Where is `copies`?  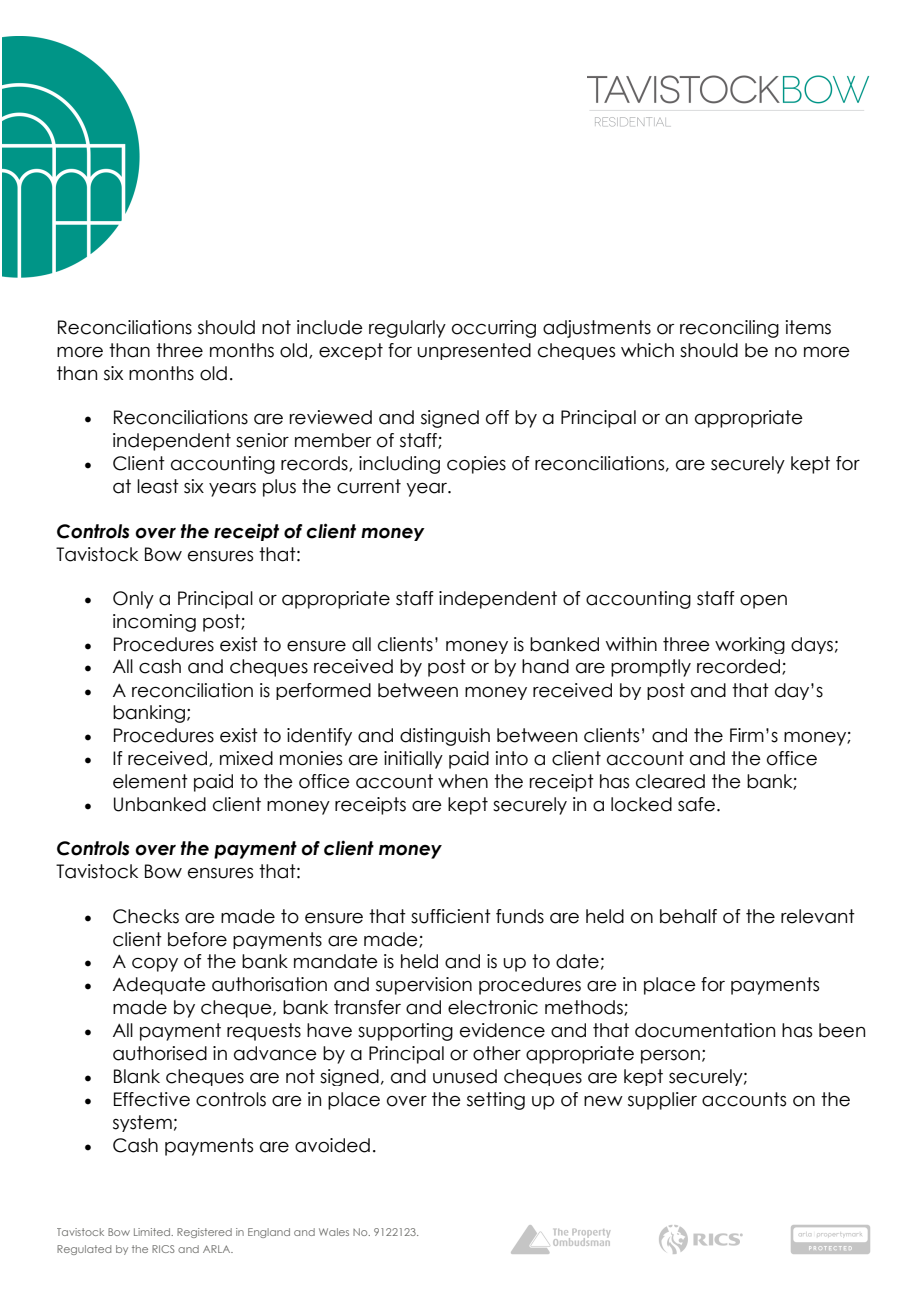 copies is located at coordinates (476, 465).
